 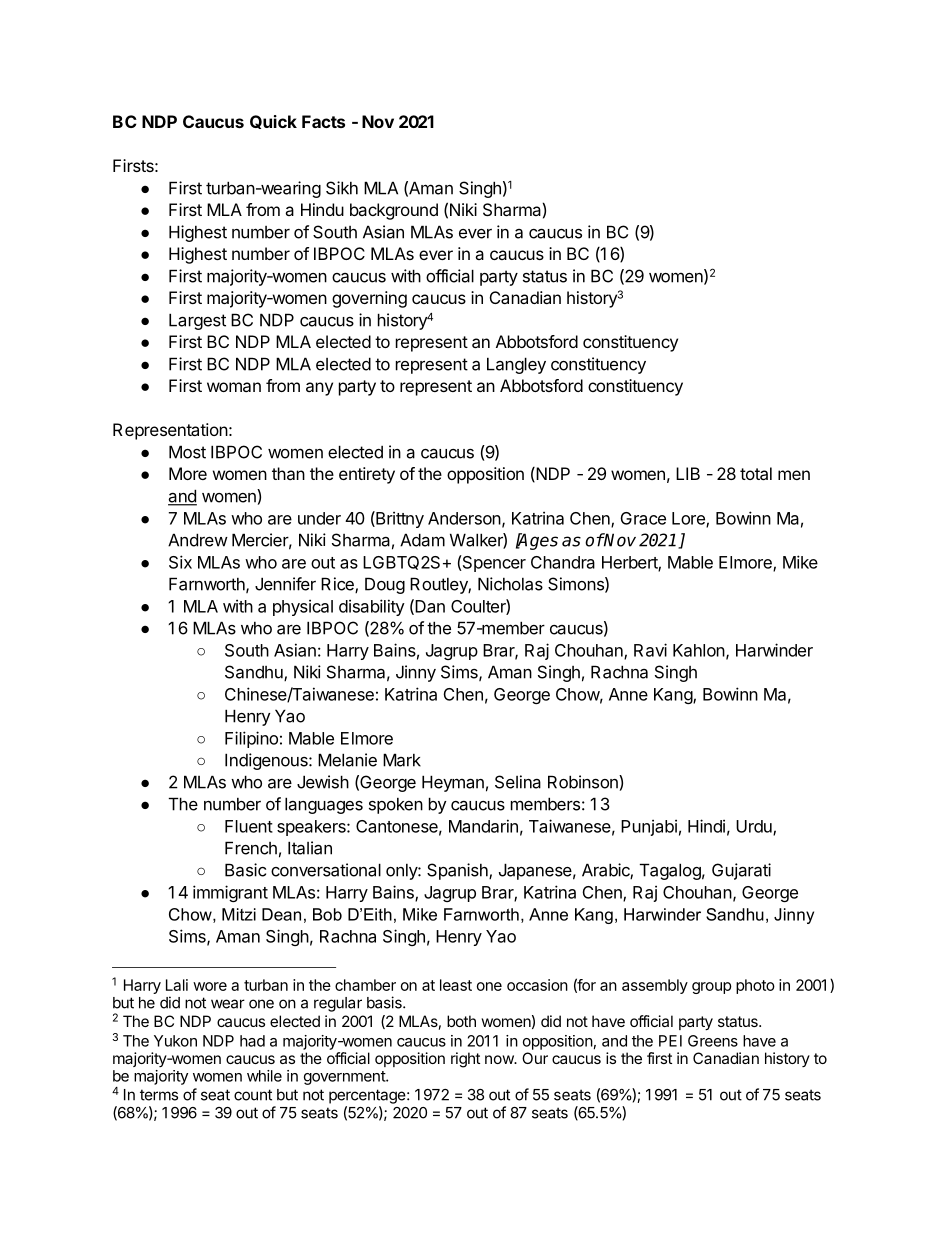 I want to click on Quick, so click(x=273, y=122).
